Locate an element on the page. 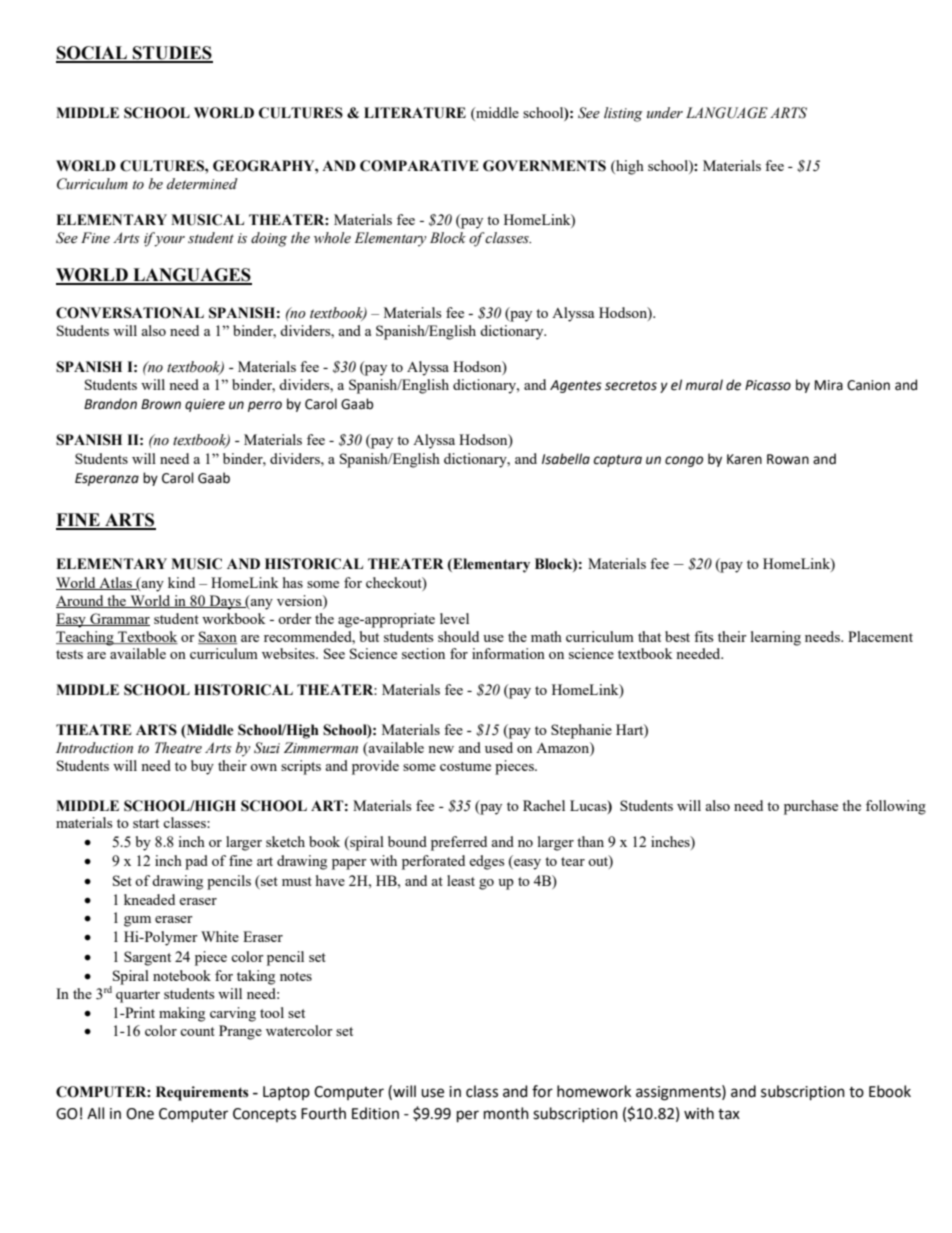  Brown is located at coordinates (161, 404).
